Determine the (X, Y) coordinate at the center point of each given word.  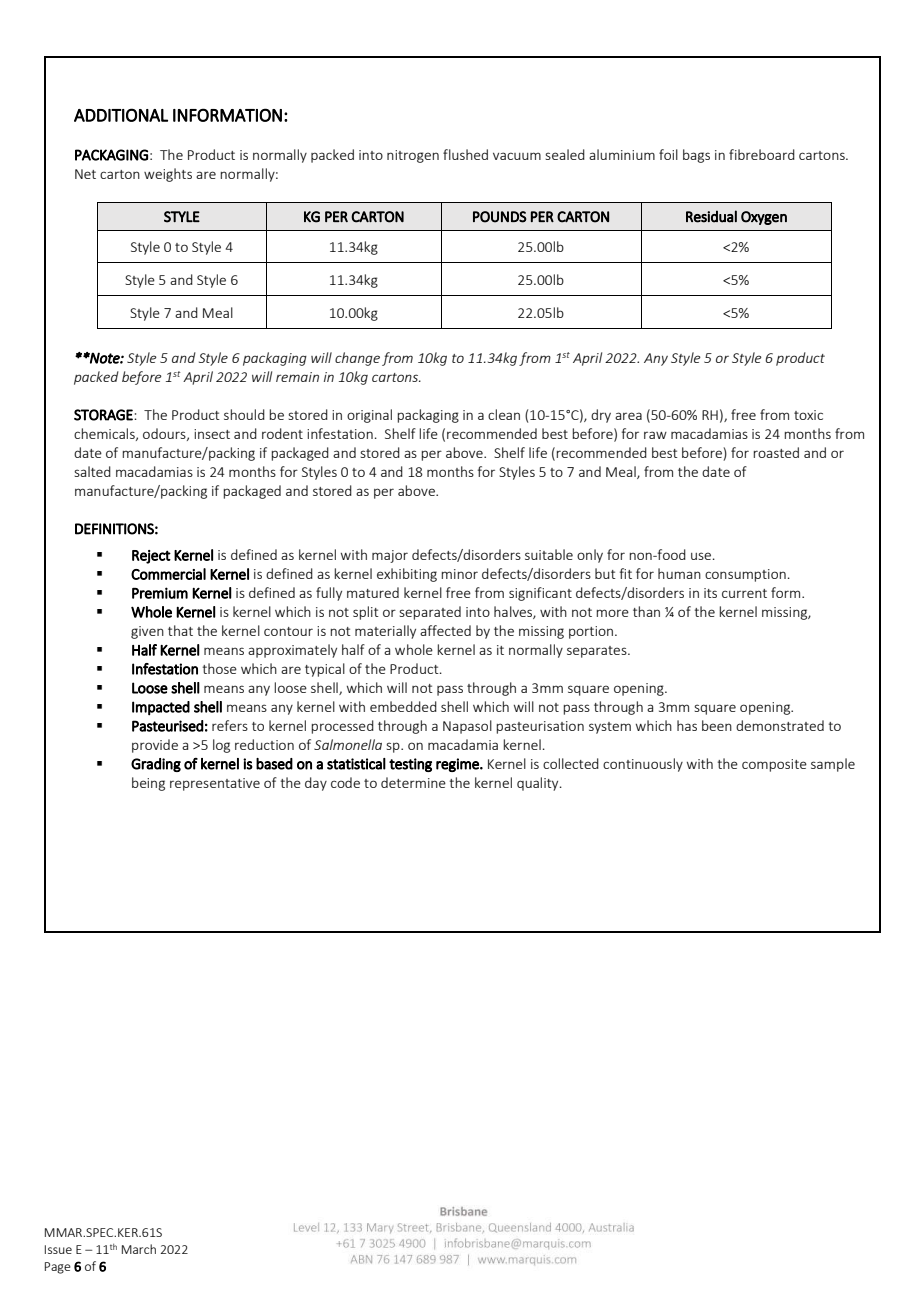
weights (168, 175)
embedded (403, 706)
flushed (465, 154)
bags (696, 156)
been (717, 725)
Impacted (161, 708)
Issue (58, 1249)
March (139, 1249)
